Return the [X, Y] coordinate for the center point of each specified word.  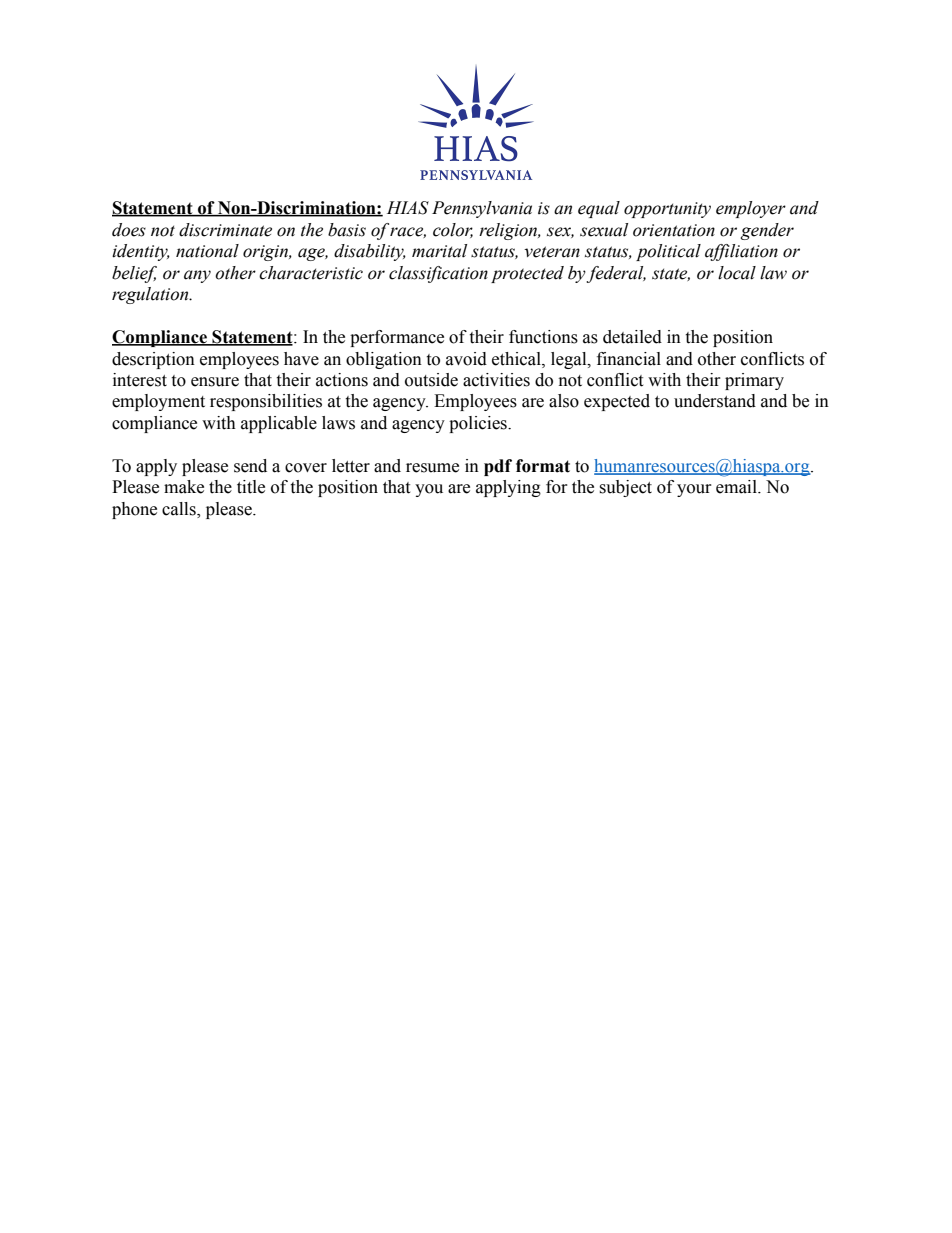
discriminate [225, 230]
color [453, 230]
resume [432, 468]
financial [629, 359]
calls [180, 510]
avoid [466, 359]
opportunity [667, 210]
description [153, 360]
